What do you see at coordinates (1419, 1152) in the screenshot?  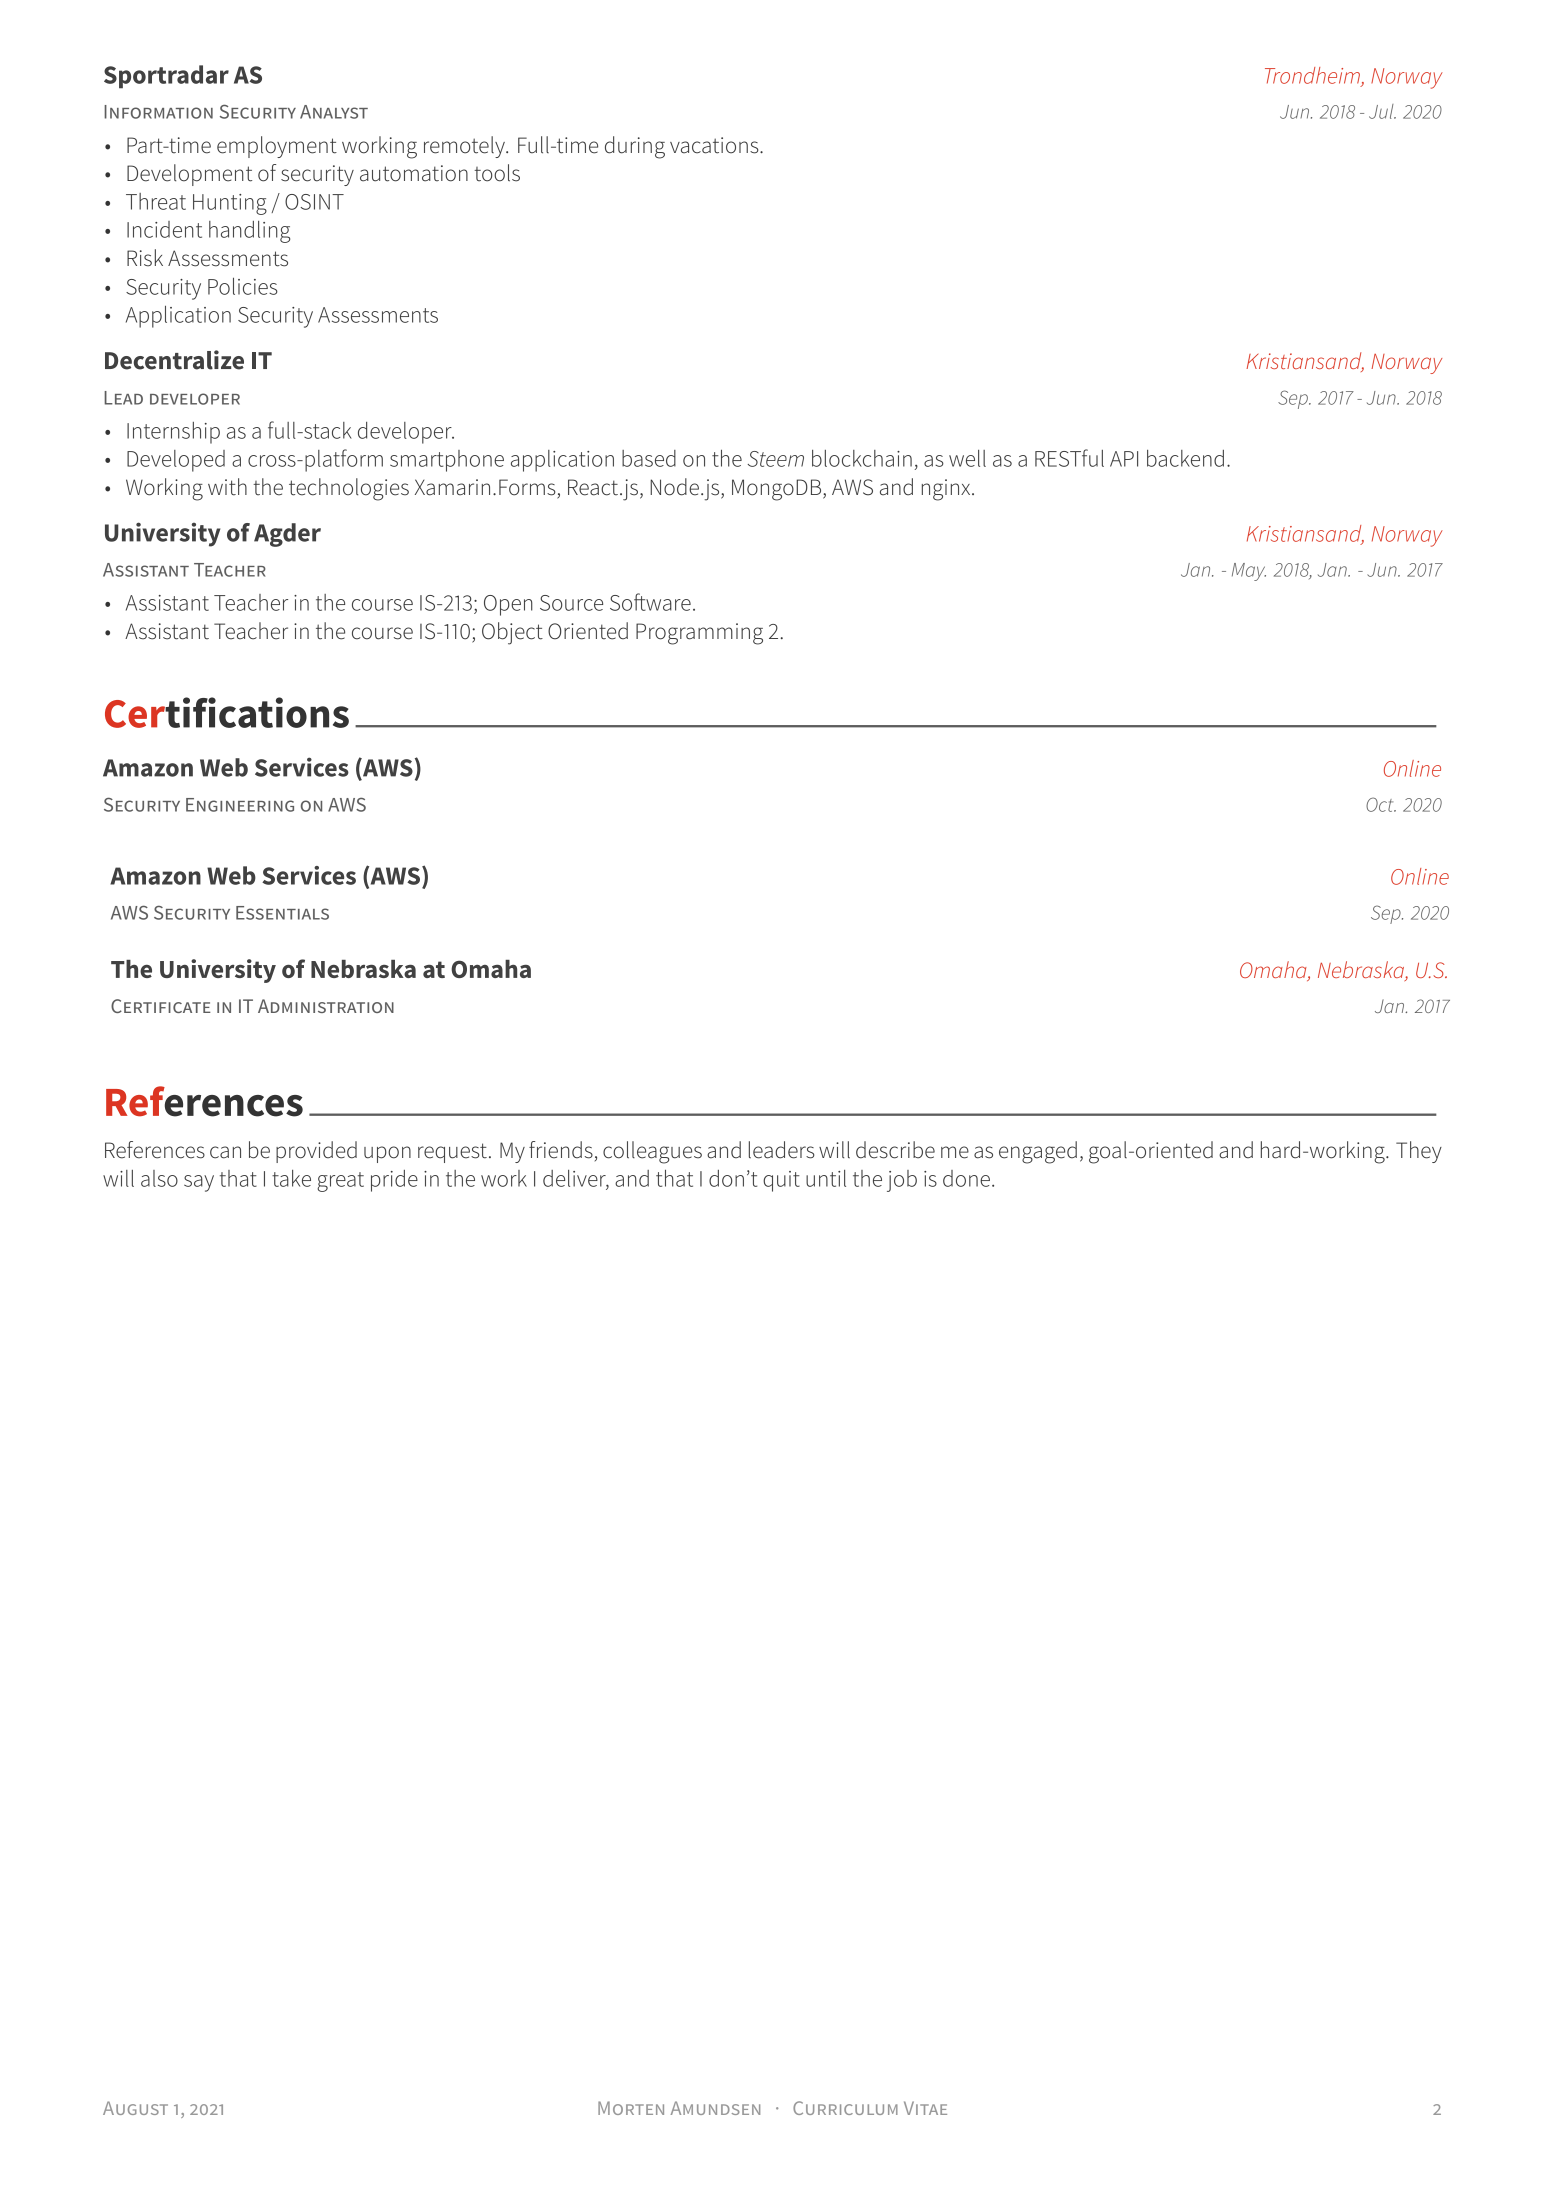 I see `They` at bounding box center [1419, 1152].
